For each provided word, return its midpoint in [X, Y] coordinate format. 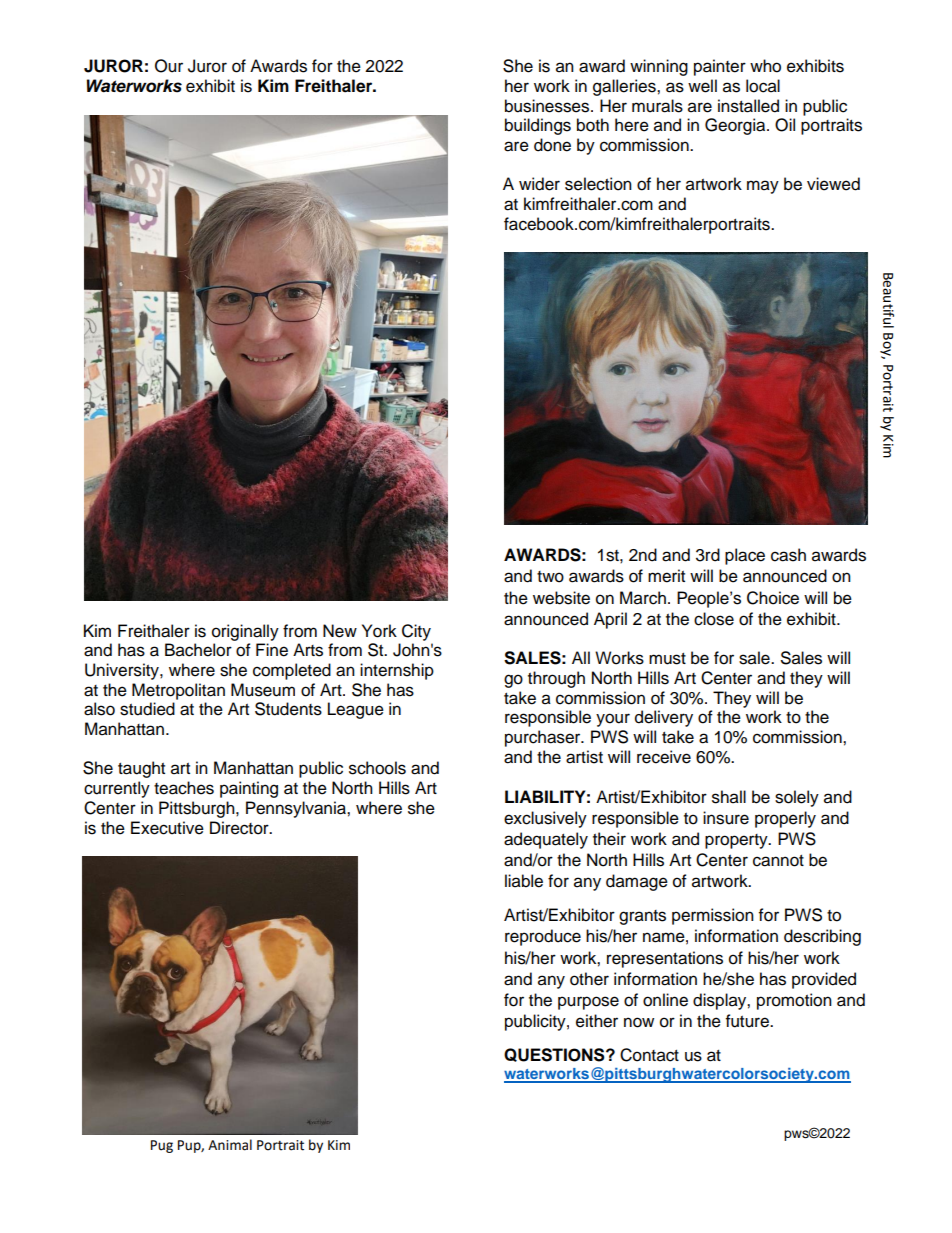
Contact [649, 1055]
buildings [538, 126]
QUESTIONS [555, 1055]
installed [748, 106]
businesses [548, 106]
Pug [162, 1146]
